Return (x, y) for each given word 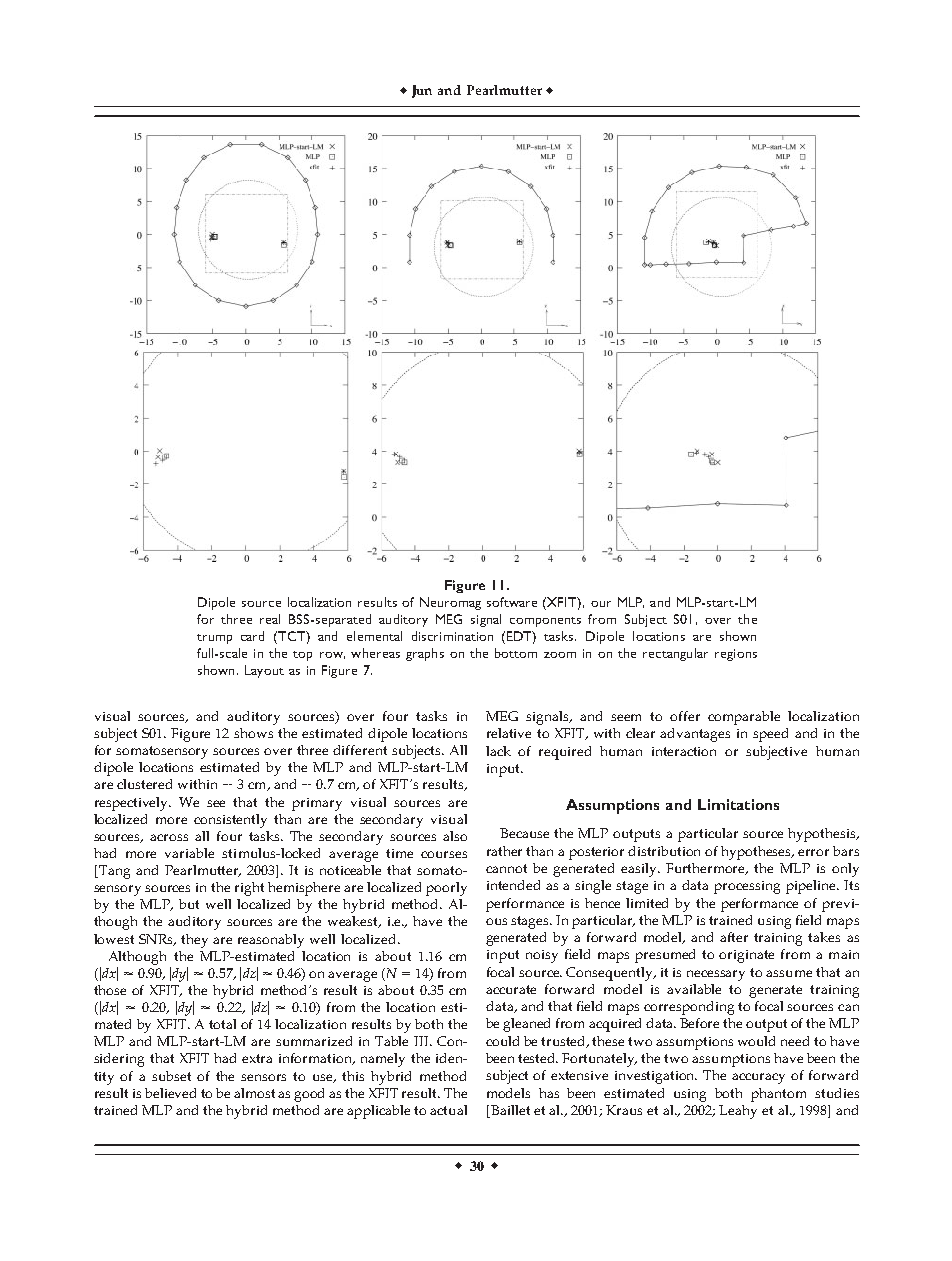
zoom (560, 655)
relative (509, 733)
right (249, 889)
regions (736, 655)
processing (747, 887)
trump (214, 639)
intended (513, 885)
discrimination (452, 636)
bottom (516, 653)
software (512, 602)
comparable (744, 718)
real (270, 619)
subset (171, 1076)
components (545, 622)
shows (253, 733)
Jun (422, 91)
